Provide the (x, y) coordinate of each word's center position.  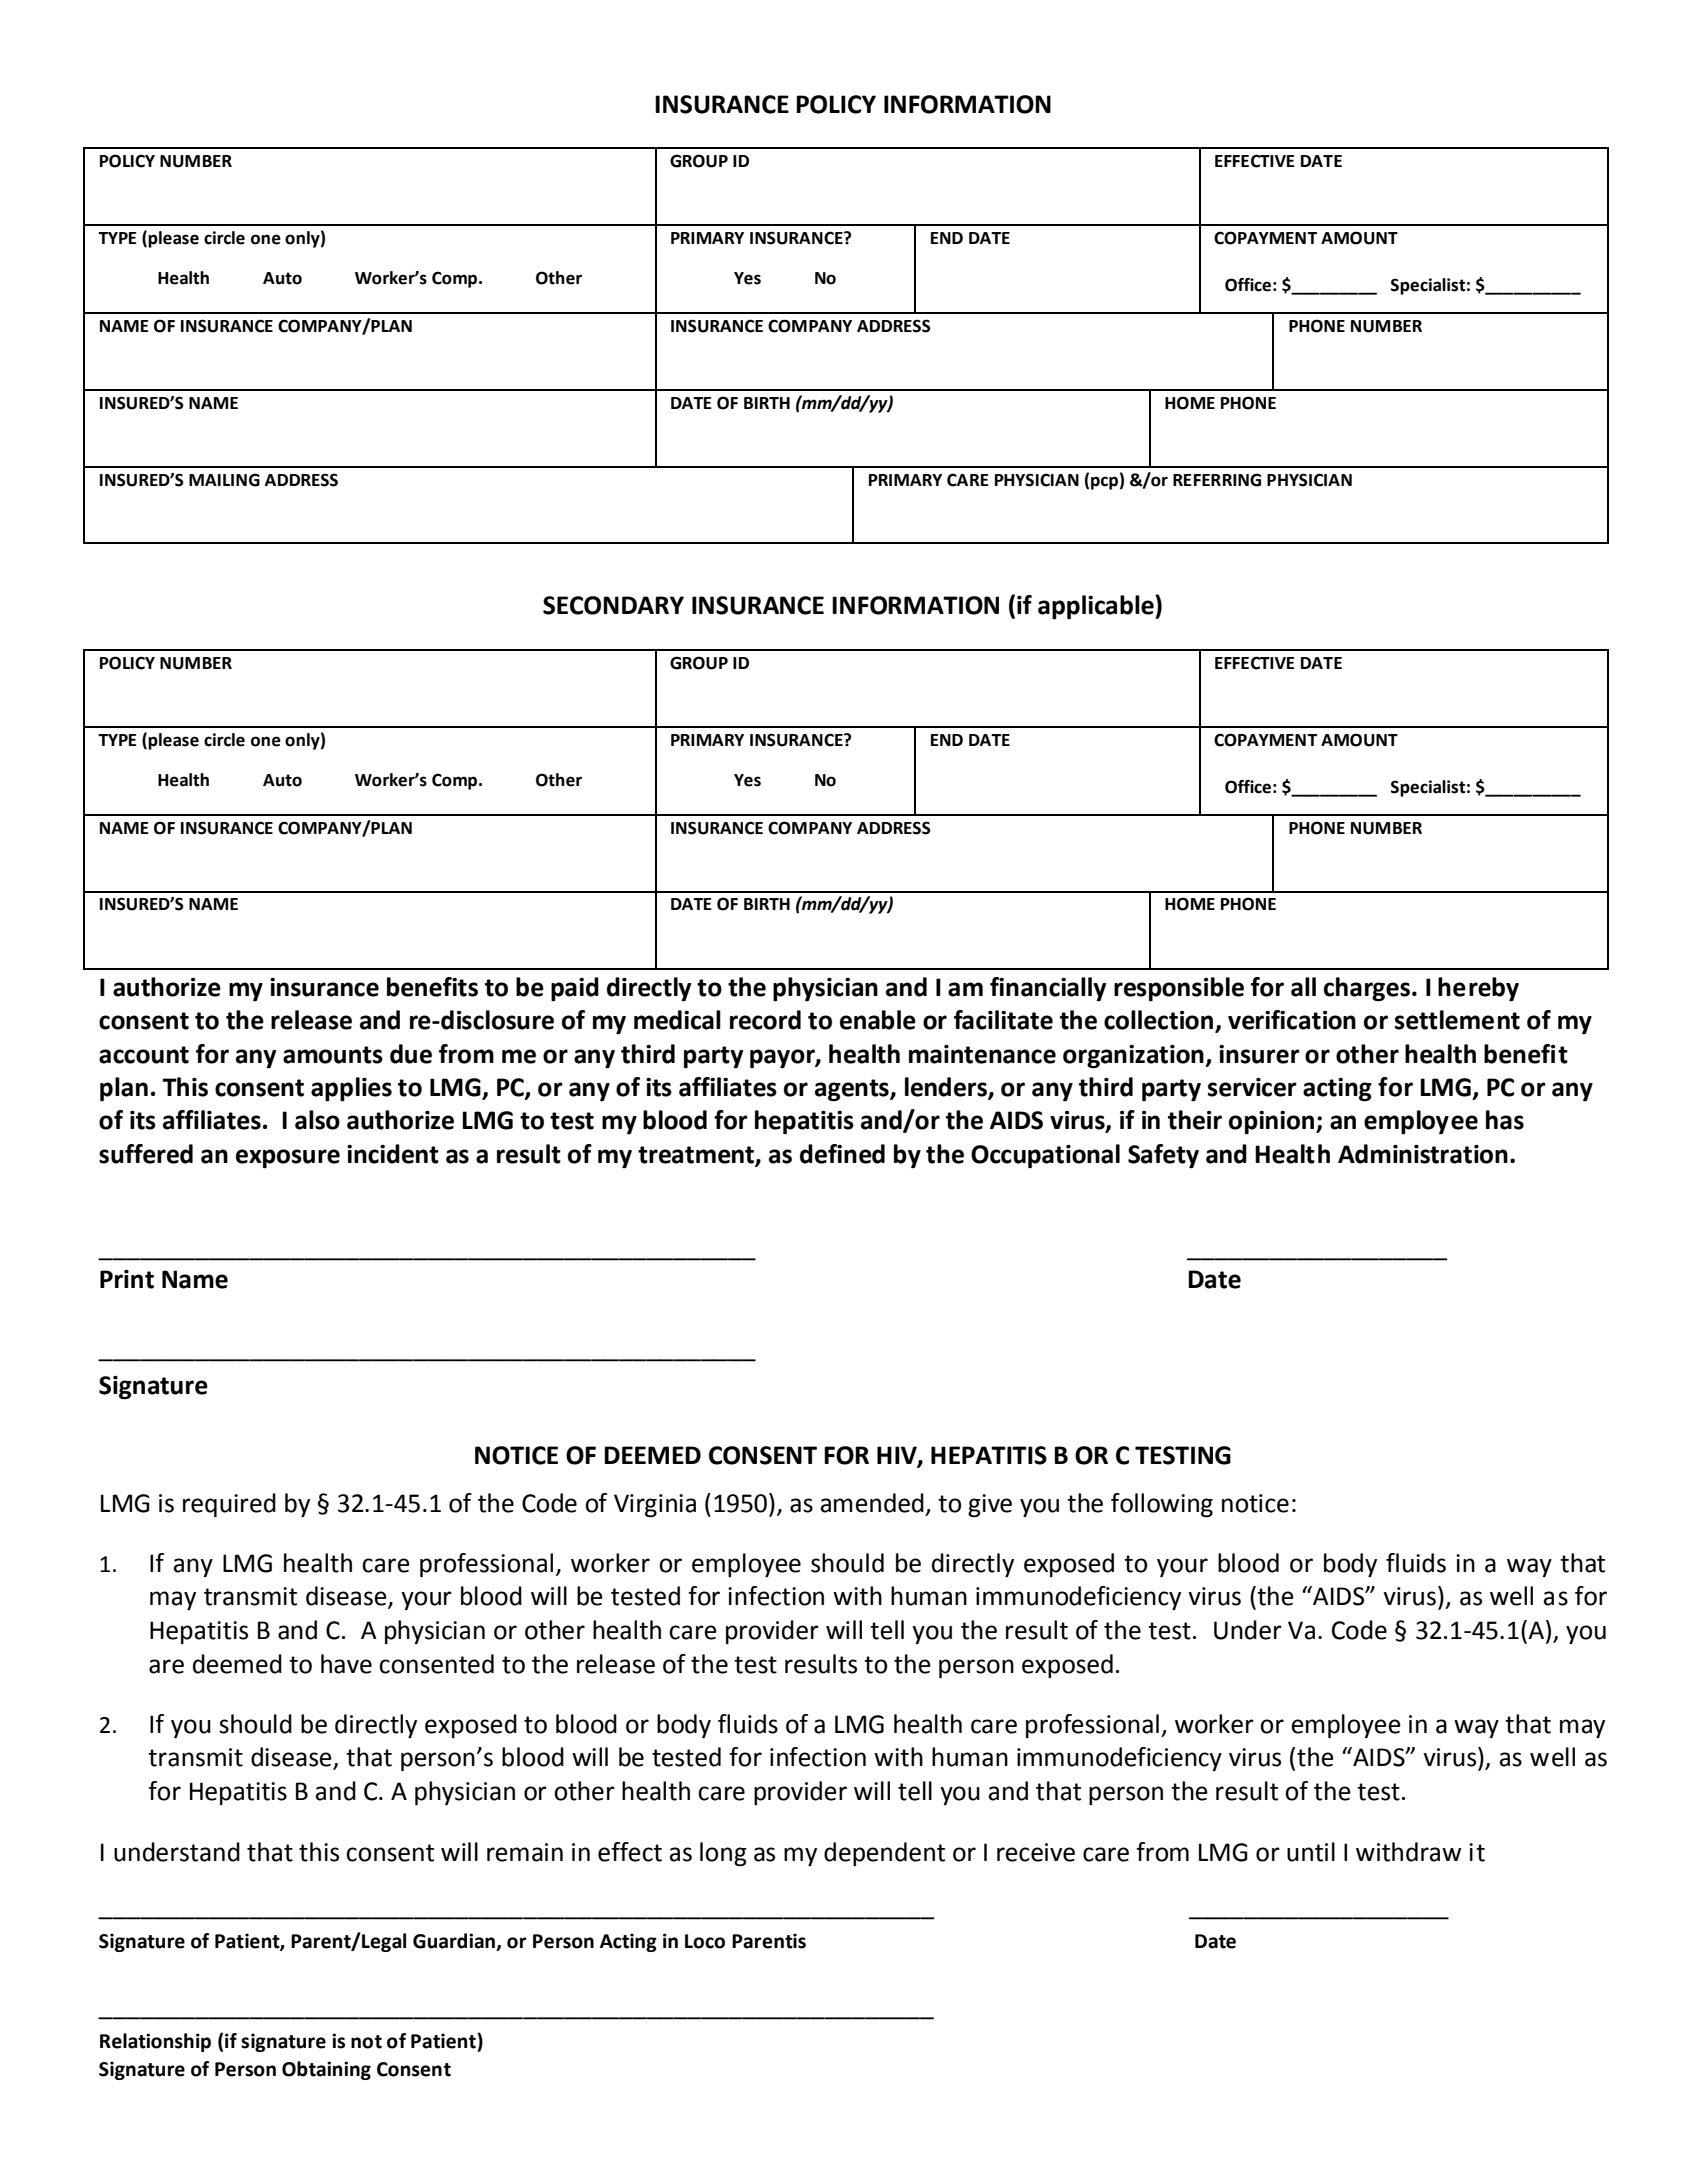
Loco (705, 1941)
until (1311, 1852)
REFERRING (1217, 480)
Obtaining (326, 2070)
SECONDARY (613, 605)
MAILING (224, 480)
